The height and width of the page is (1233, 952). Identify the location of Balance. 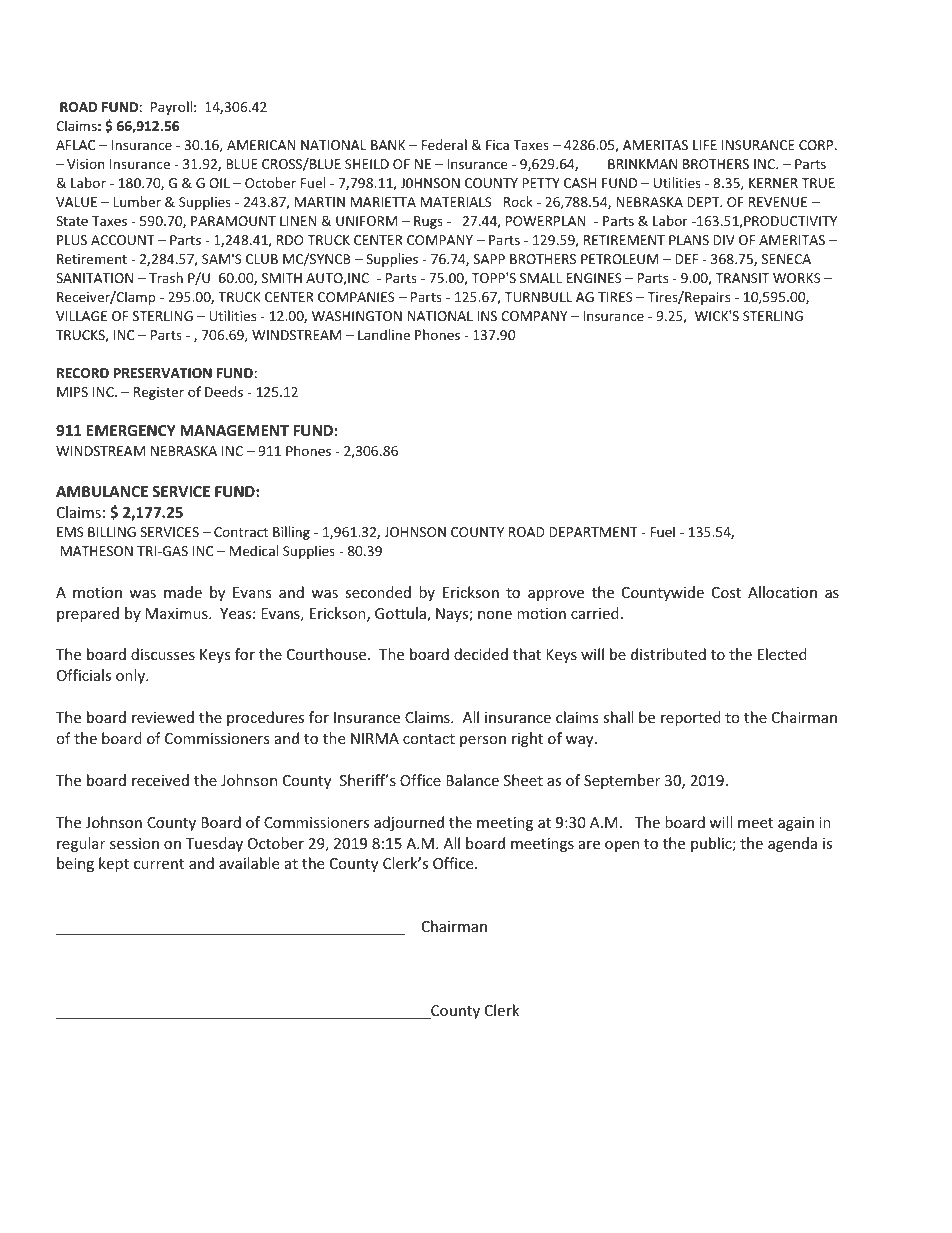
(472, 780).
